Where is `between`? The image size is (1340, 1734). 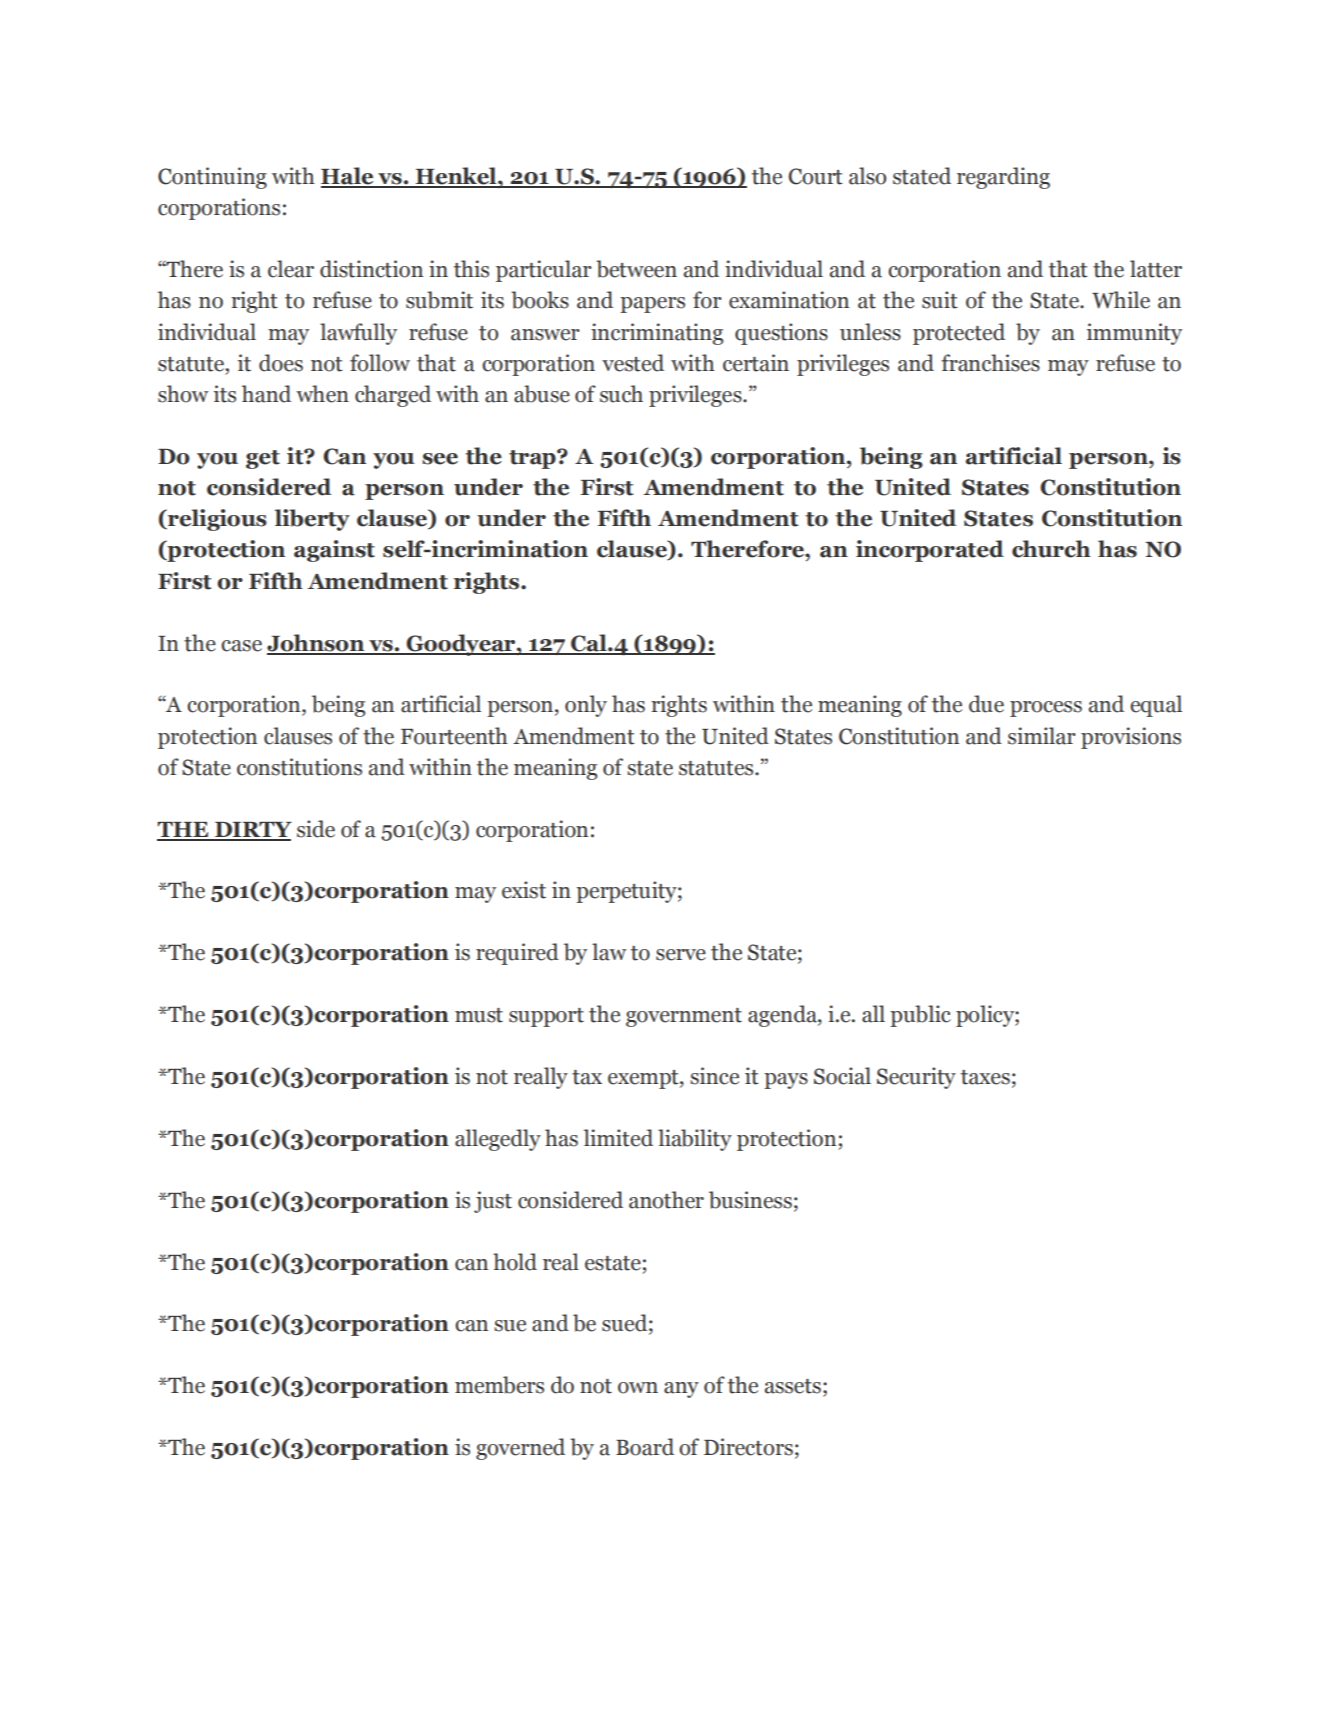
between is located at coordinates (636, 269).
